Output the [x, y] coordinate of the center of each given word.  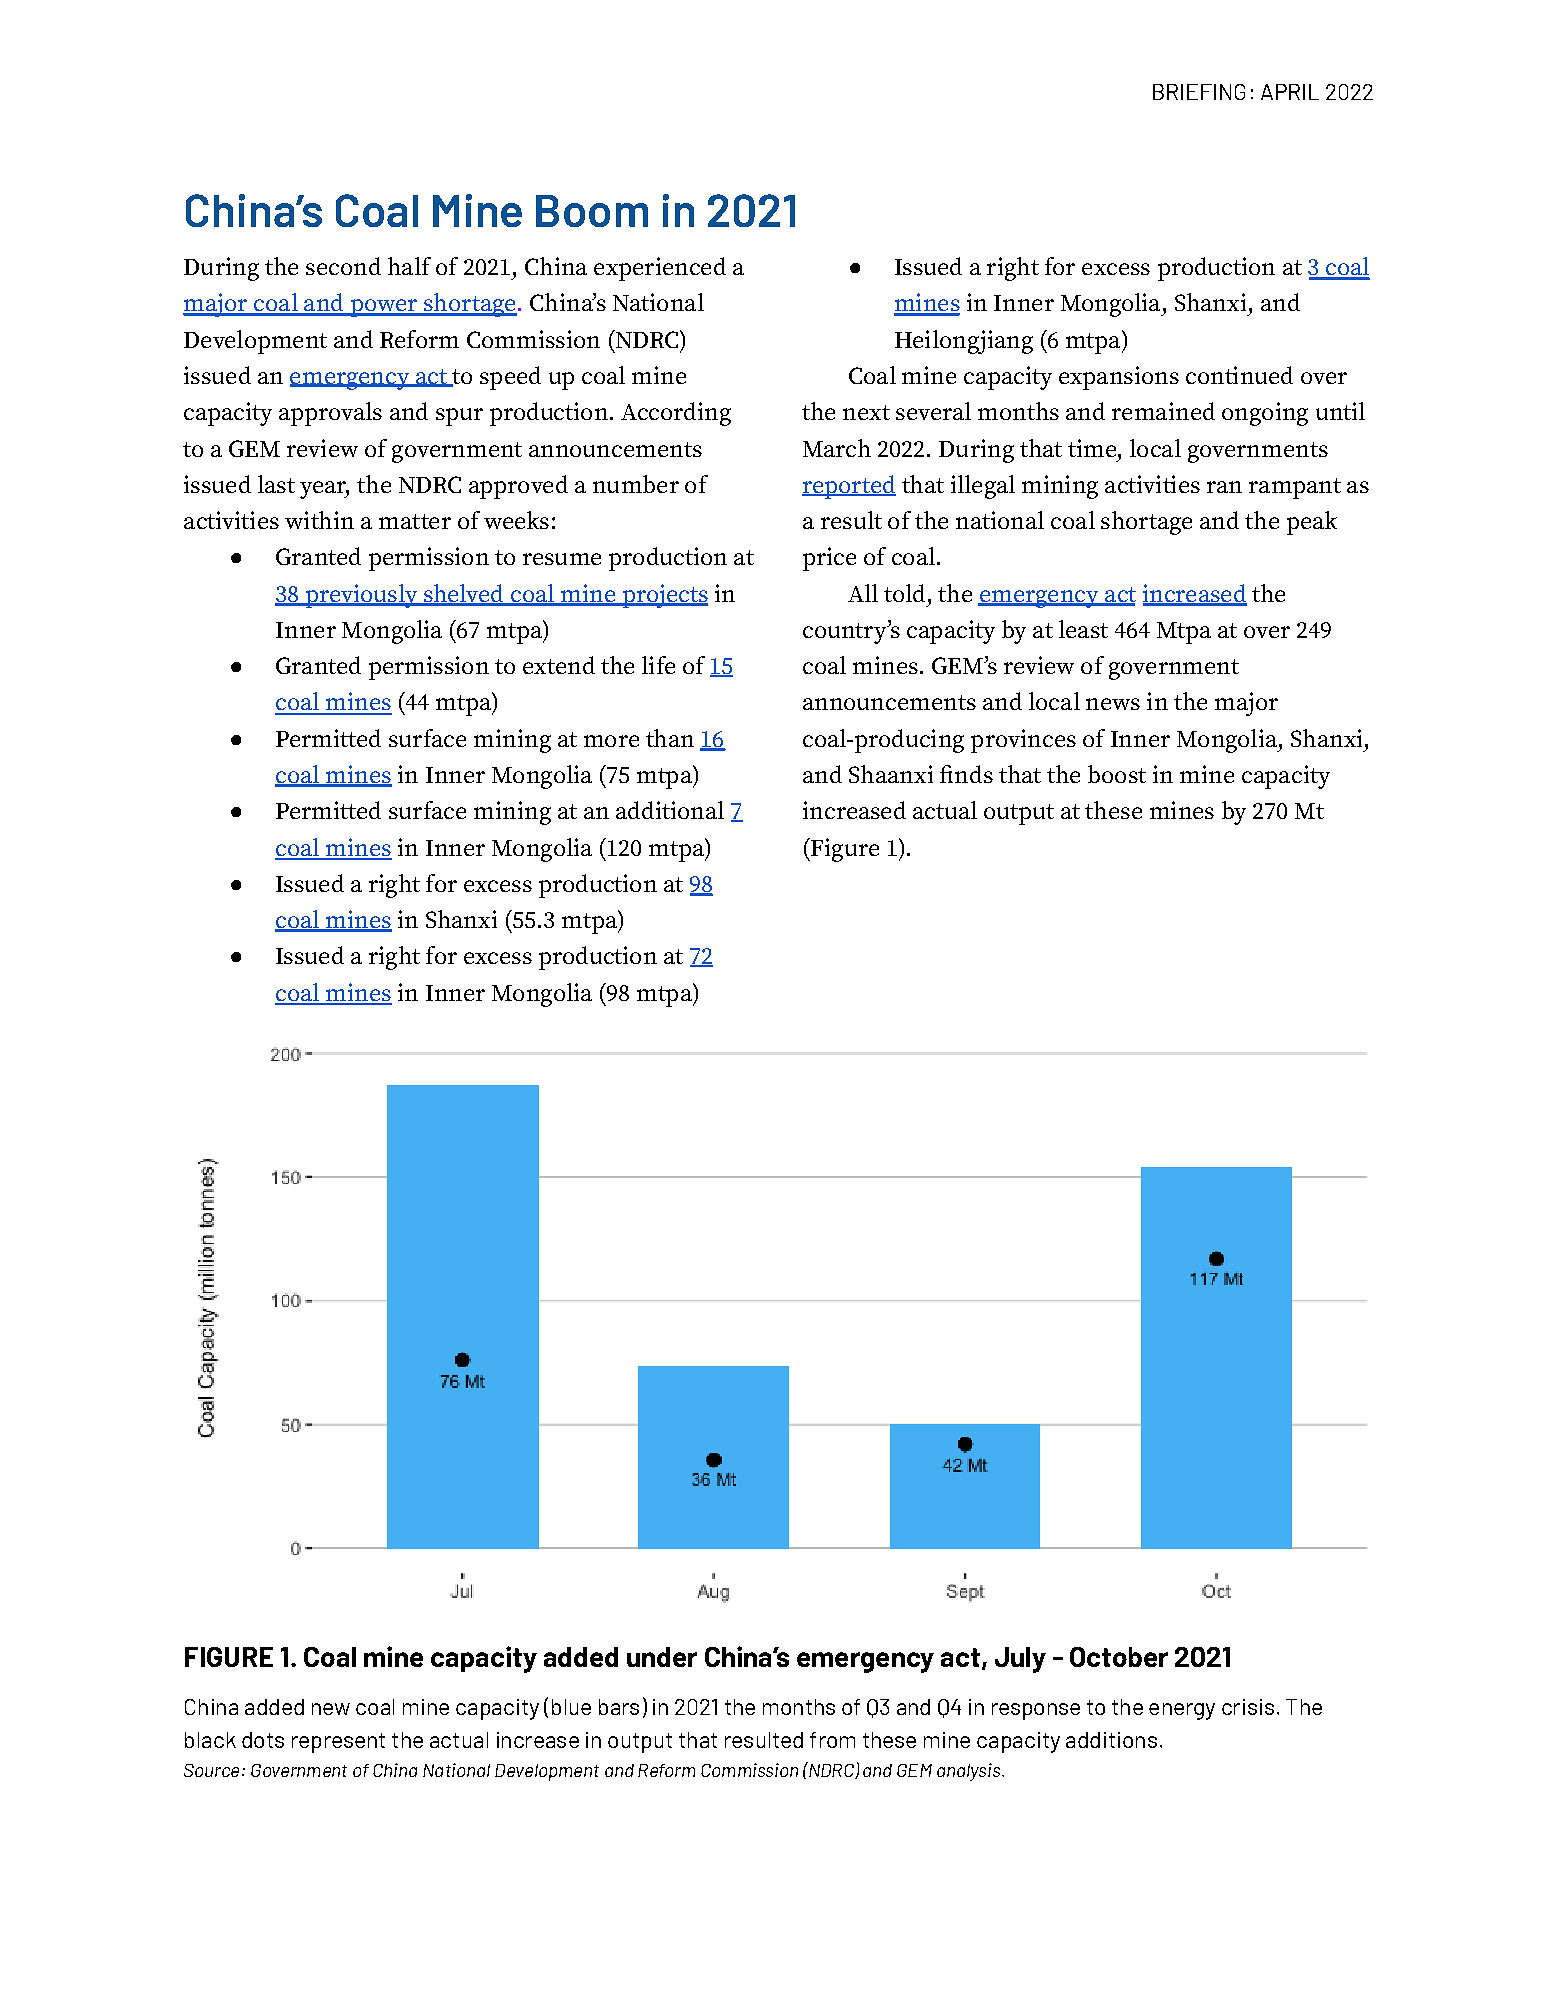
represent [338, 1743]
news [1113, 704]
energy [1182, 1711]
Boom [592, 211]
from [832, 1740]
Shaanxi [891, 774]
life [658, 665]
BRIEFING [1199, 92]
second [343, 266]
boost [1117, 774]
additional [670, 810]
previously [361, 596]
